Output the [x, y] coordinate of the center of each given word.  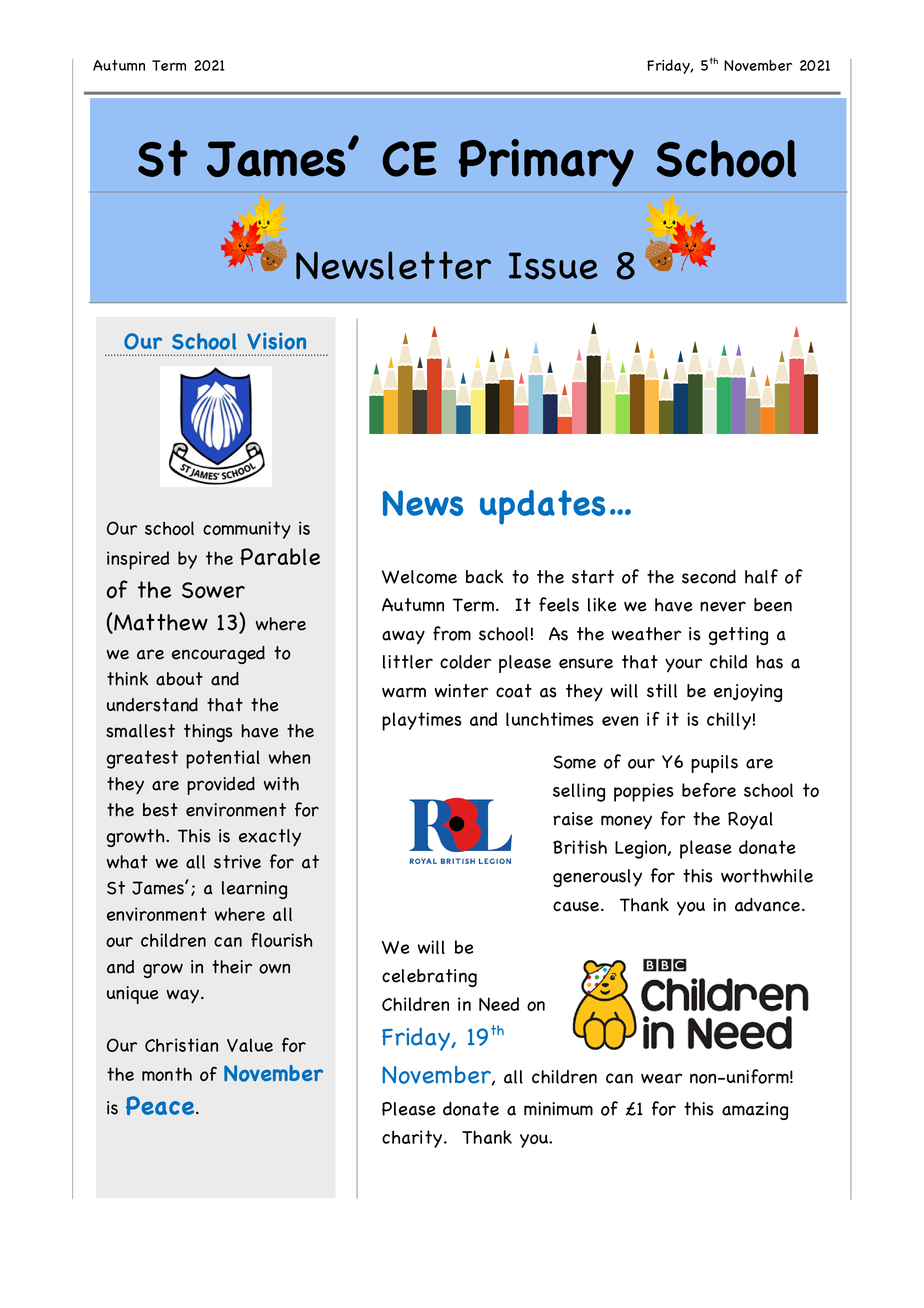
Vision [276, 341]
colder [465, 662]
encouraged [218, 655]
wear [661, 1078]
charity [413, 1139]
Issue [553, 266]
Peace [161, 1106]
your [683, 665]
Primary [546, 163]
